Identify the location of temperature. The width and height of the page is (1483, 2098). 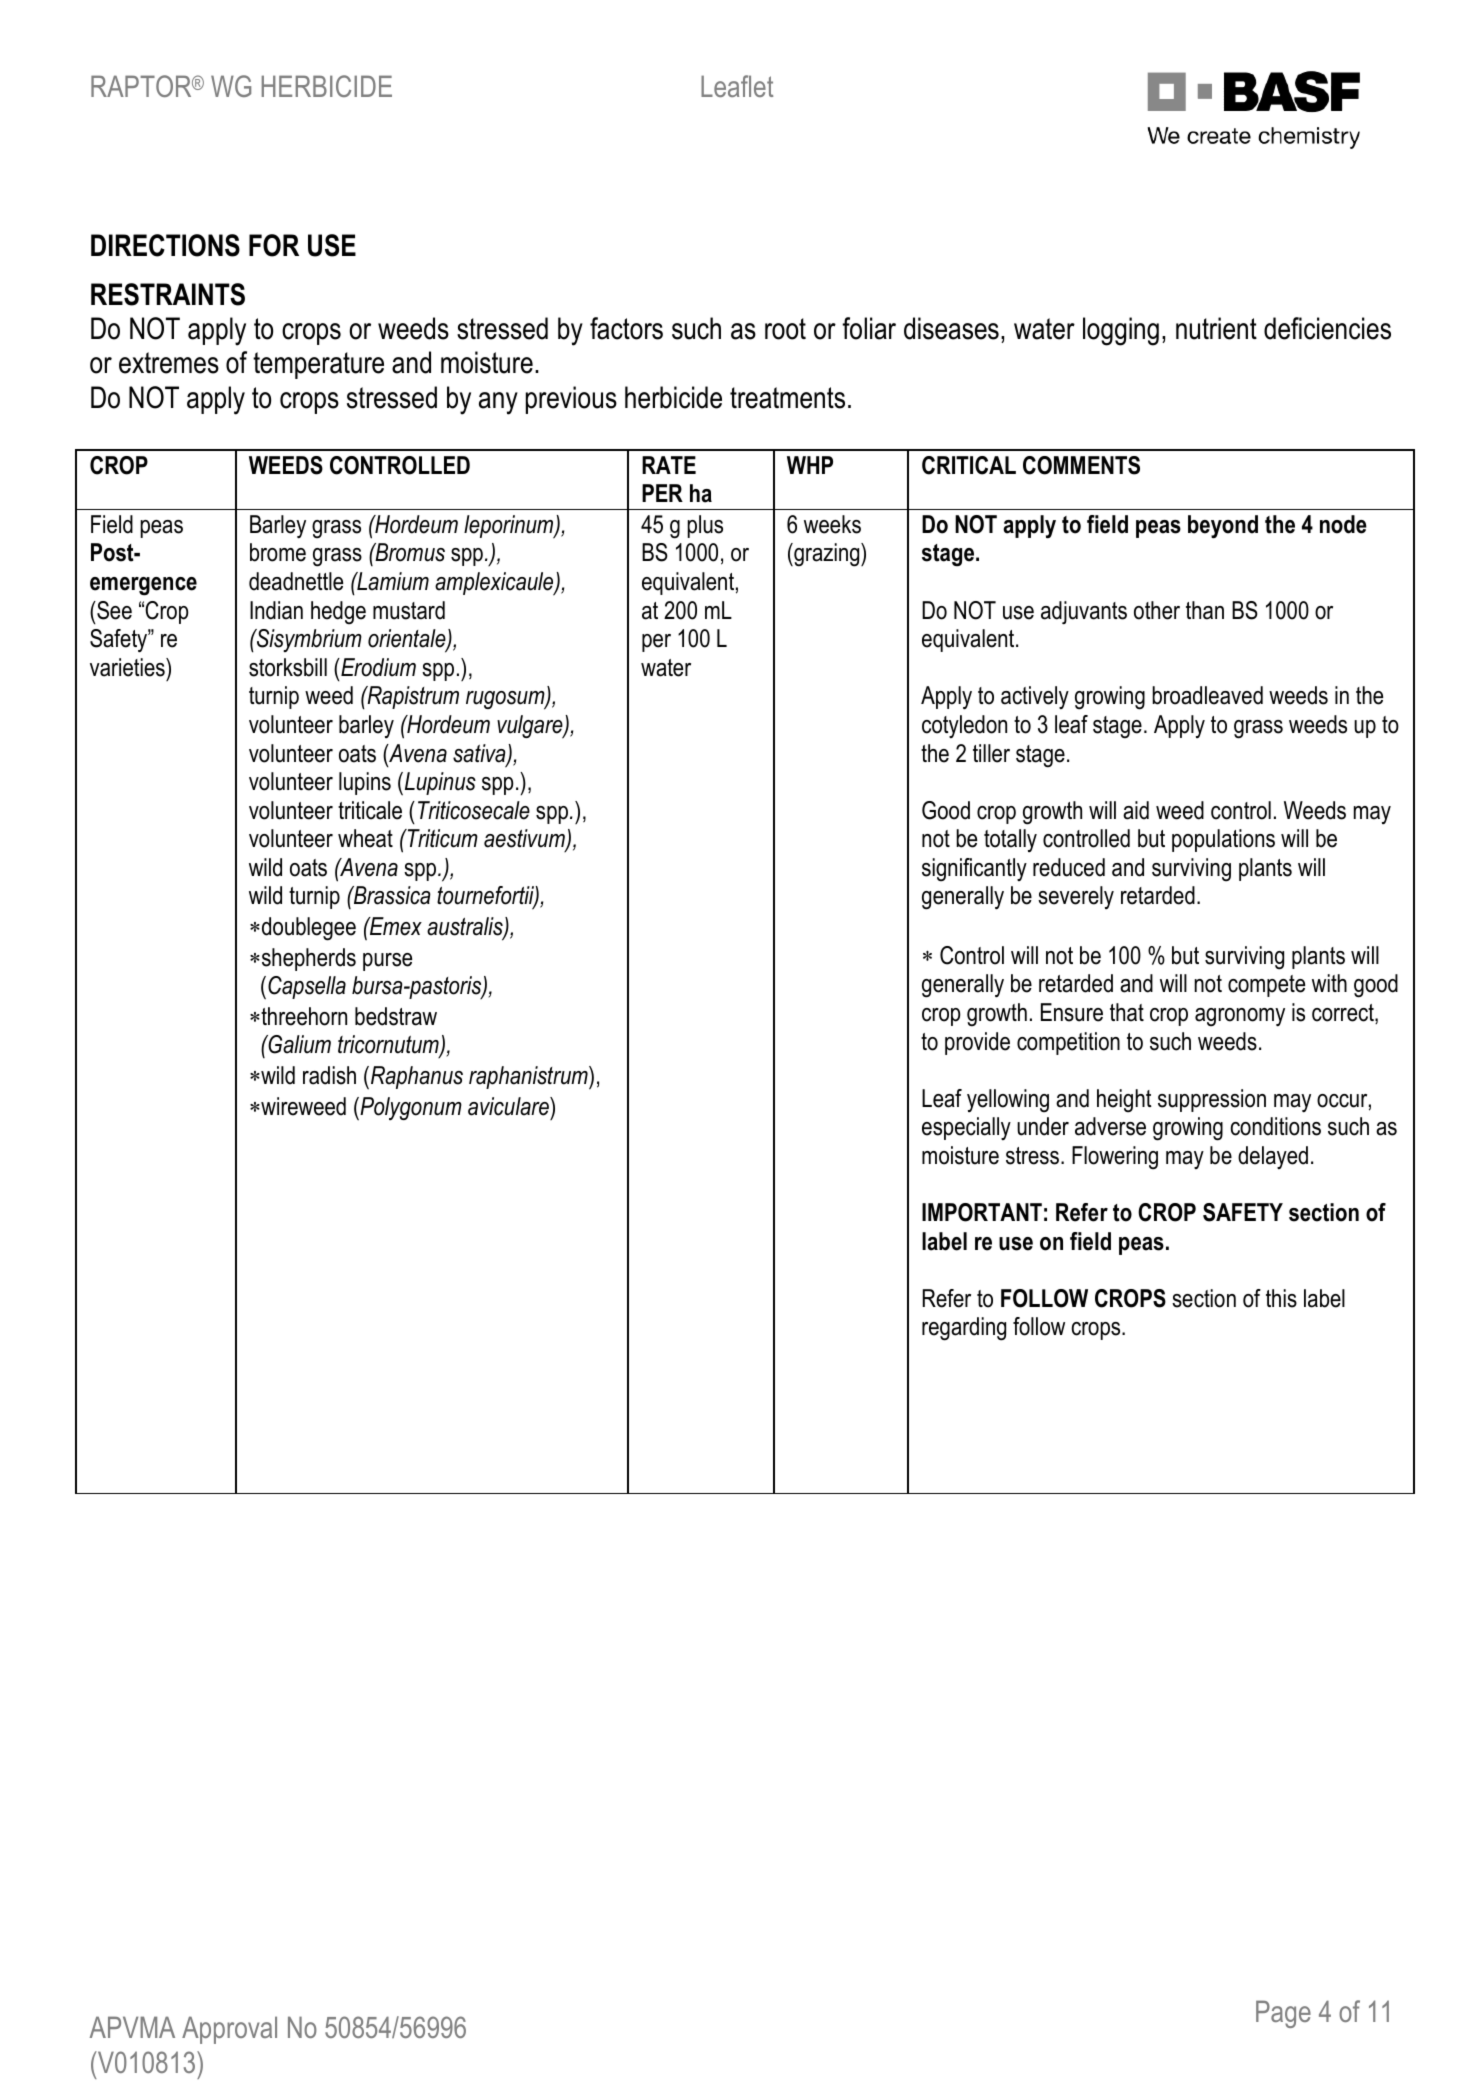
(318, 365).
